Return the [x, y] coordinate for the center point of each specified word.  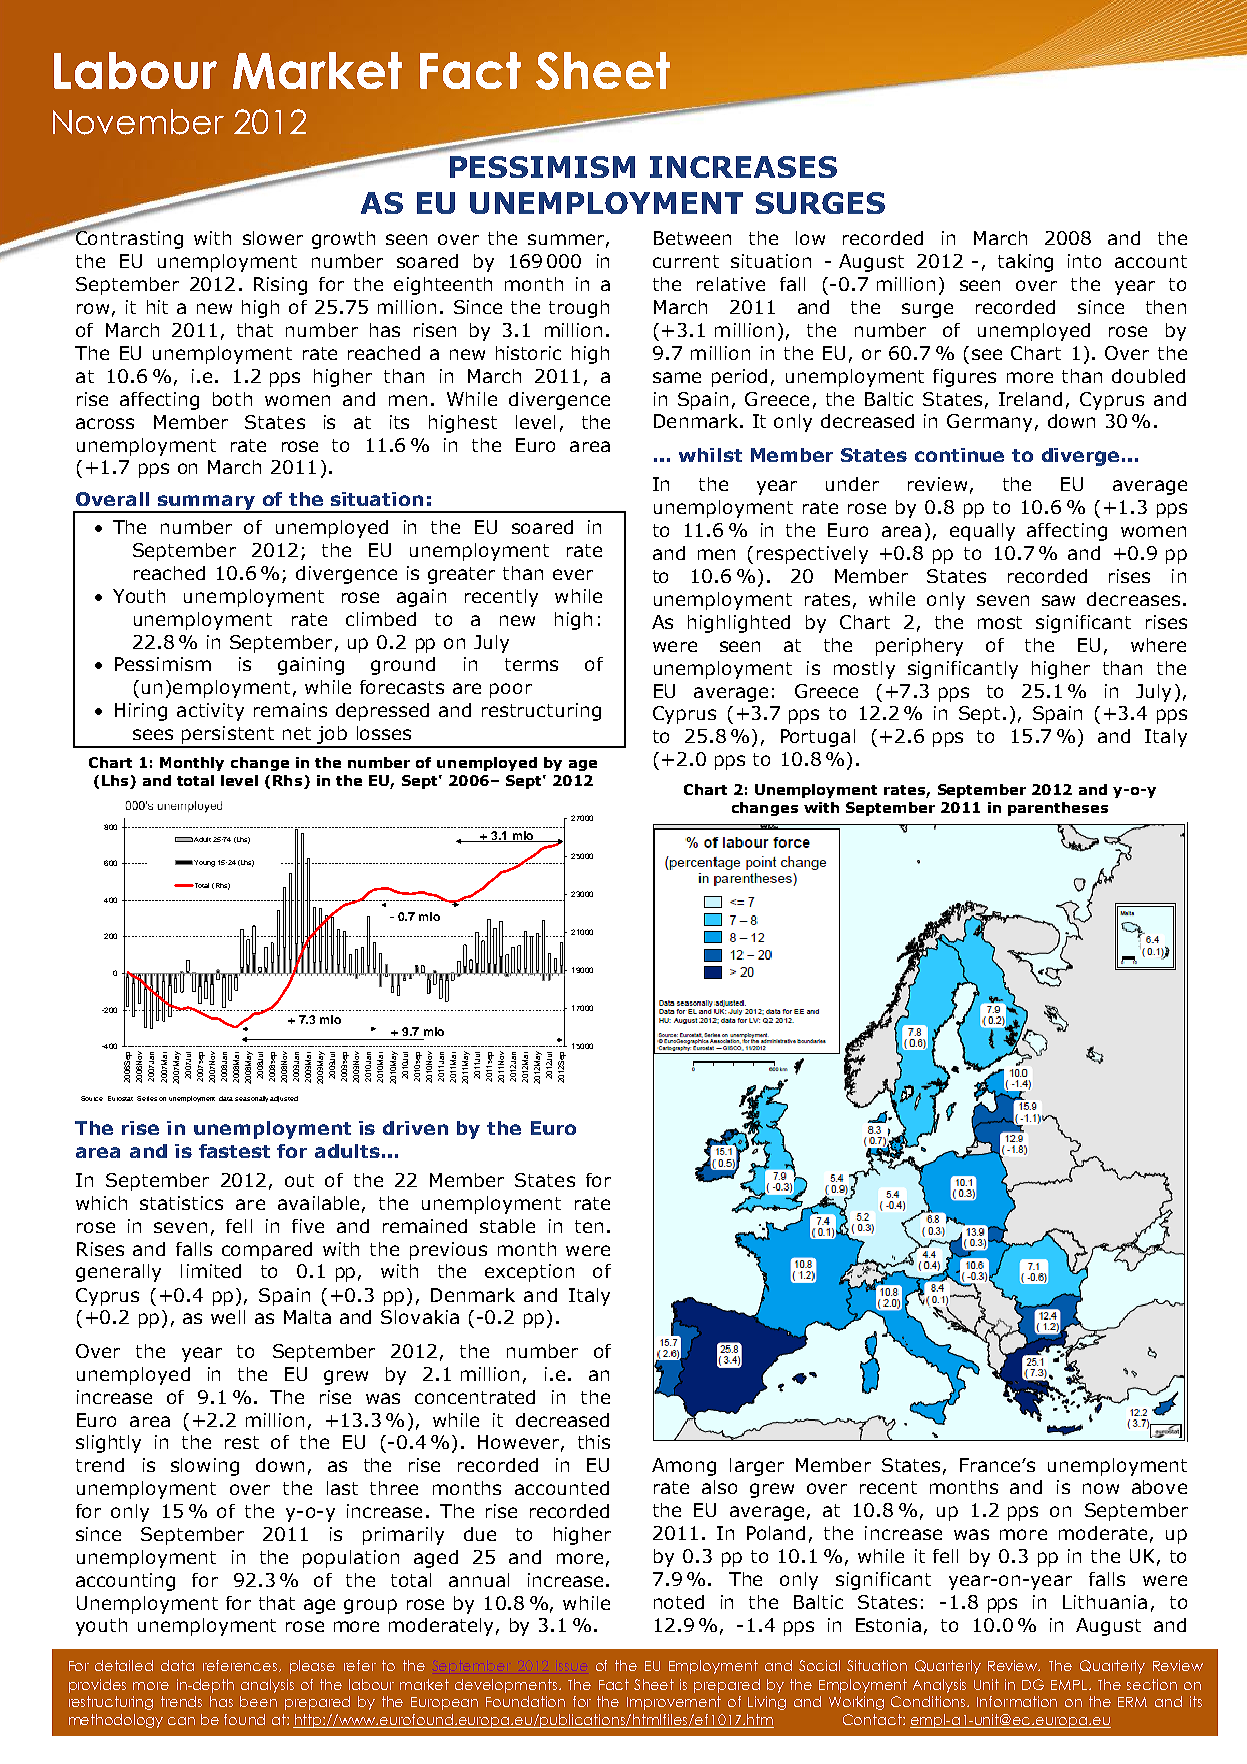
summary [207, 503]
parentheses [1058, 809]
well [228, 1317]
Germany [989, 423]
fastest [234, 1151]
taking [1025, 263]
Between [692, 238]
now [1101, 1488]
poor [511, 690]
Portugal [818, 738]
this [594, 1442]
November [138, 122]
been [258, 1701]
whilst [710, 455]
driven [415, 1128]
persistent [228, 736]
